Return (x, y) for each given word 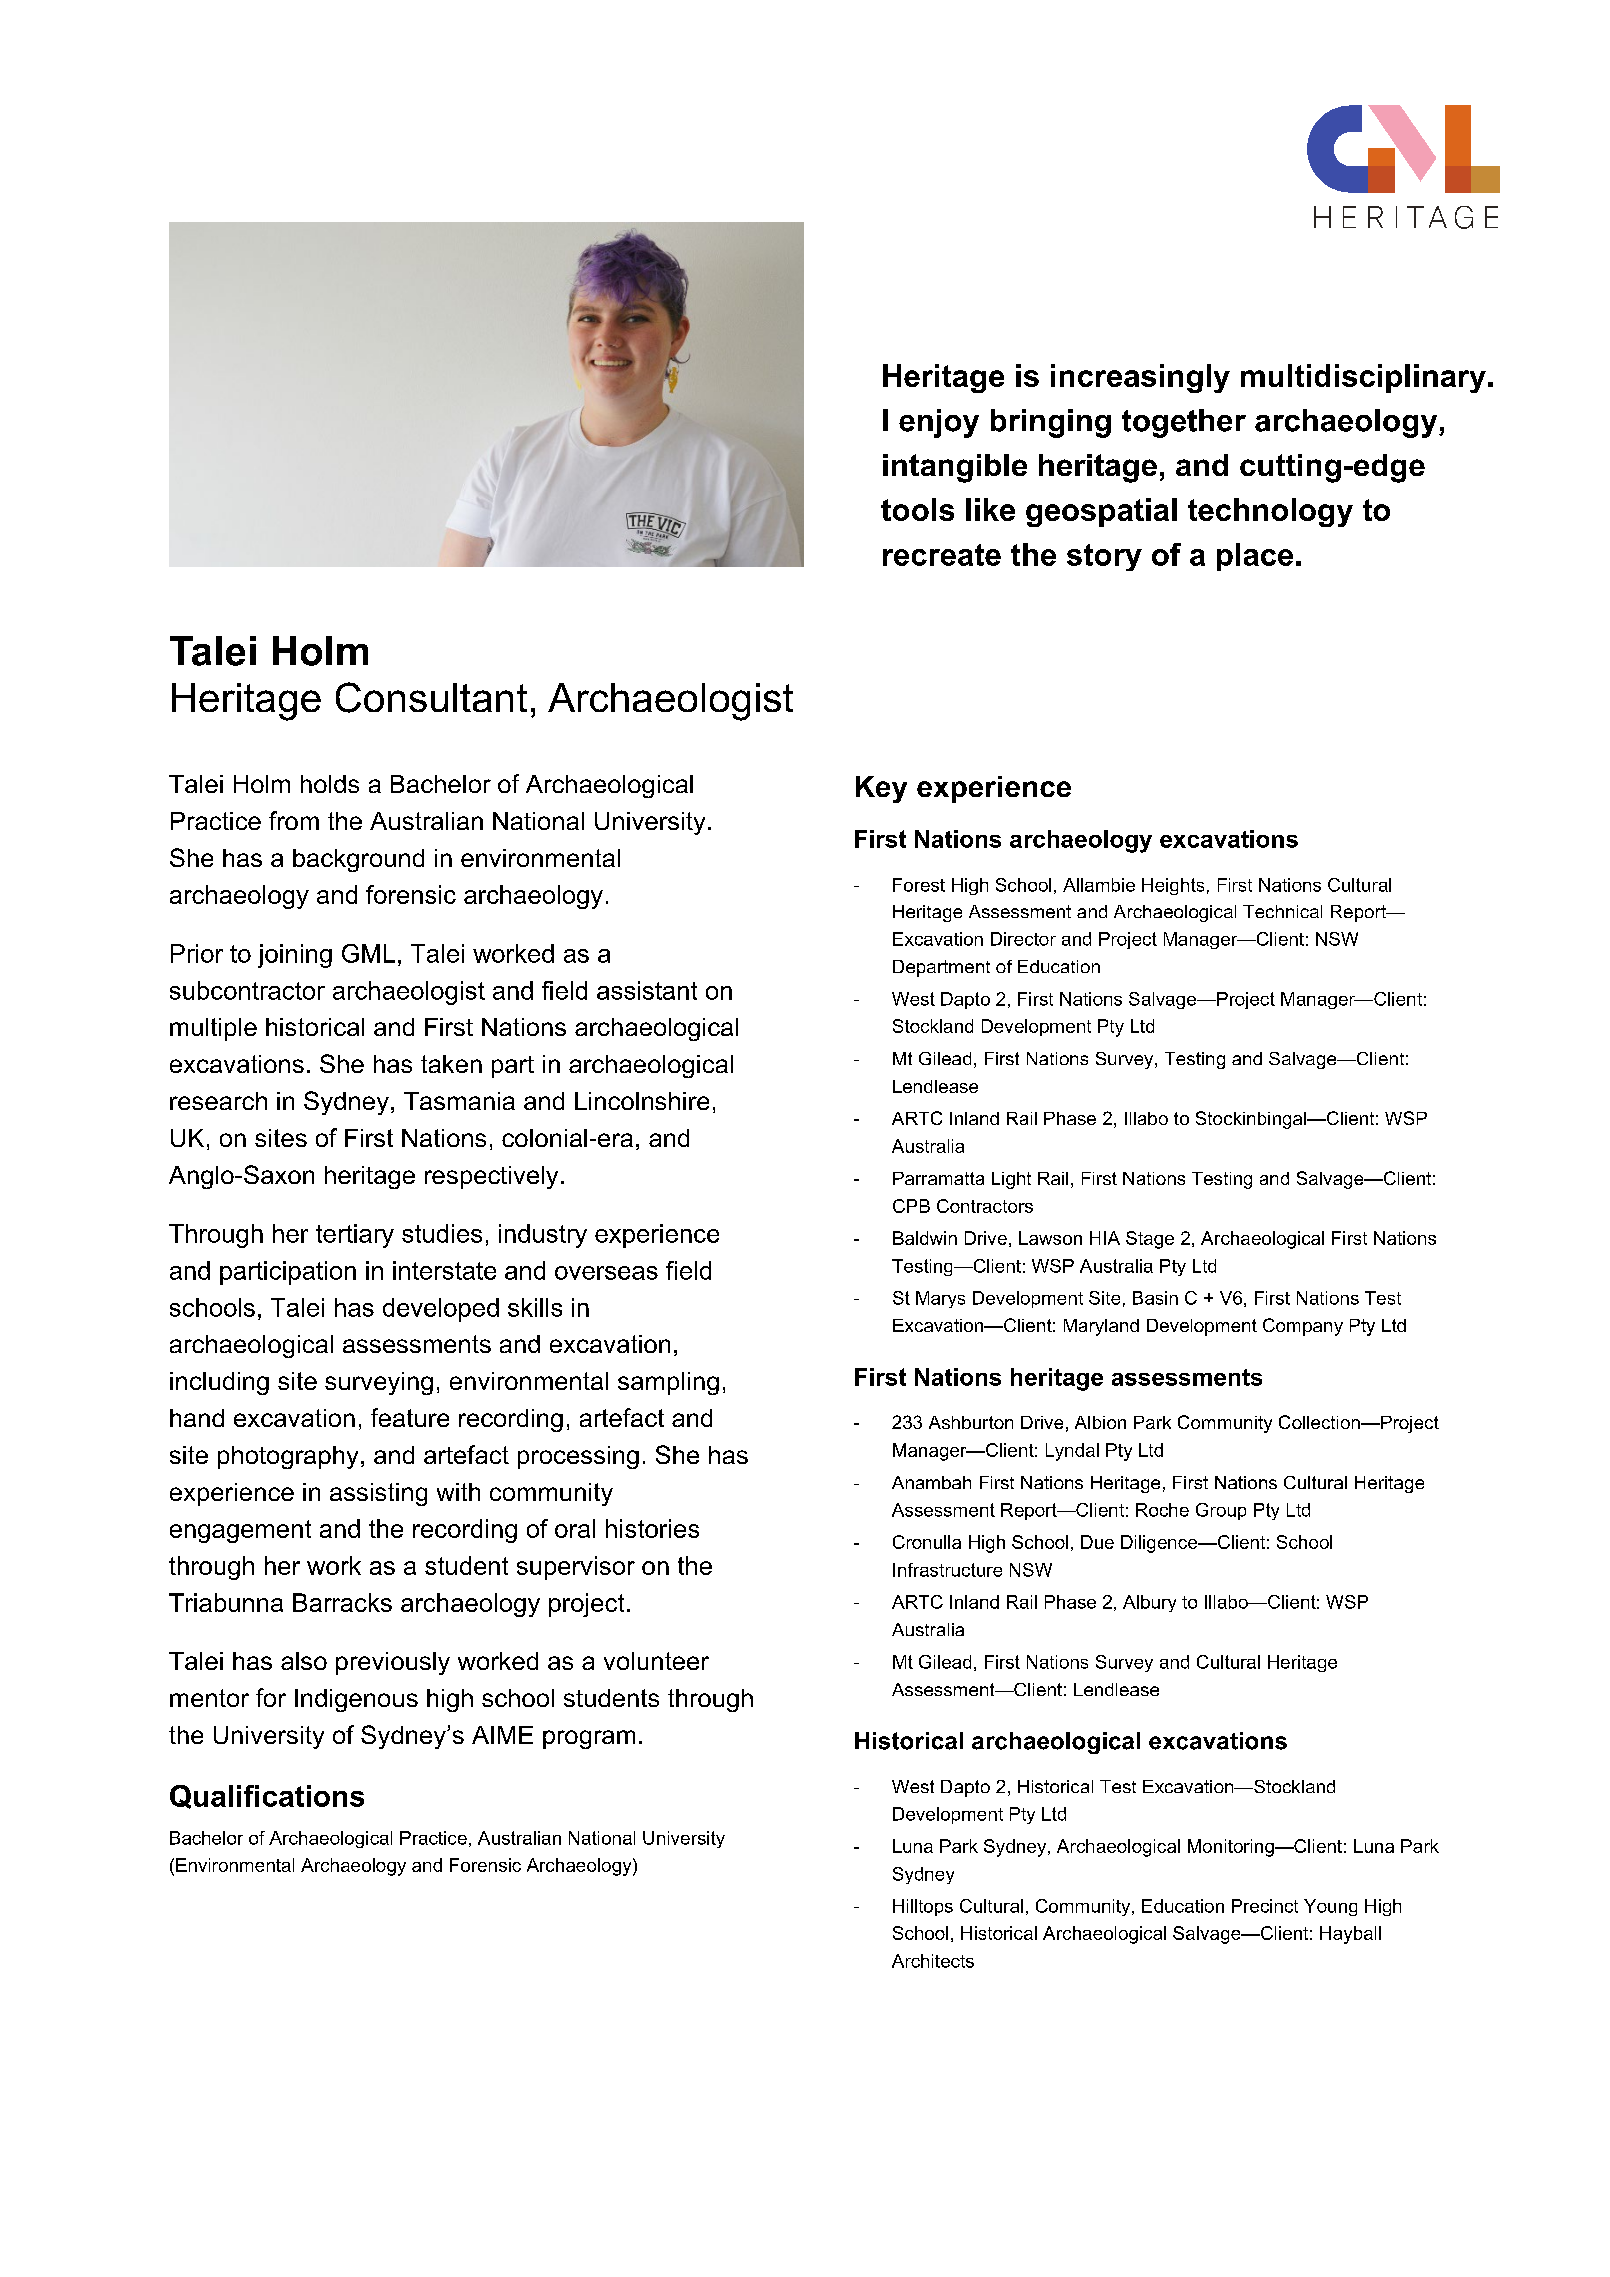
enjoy (939, 423)
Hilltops (923, 1907)
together (1184, 423)
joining (295, 956)
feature (410, 1417)
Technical (1282, 911)
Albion (1100, 1422)
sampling (668, 1383)
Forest (919, 885)
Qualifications (267, 1797)
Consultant (431, 697)
